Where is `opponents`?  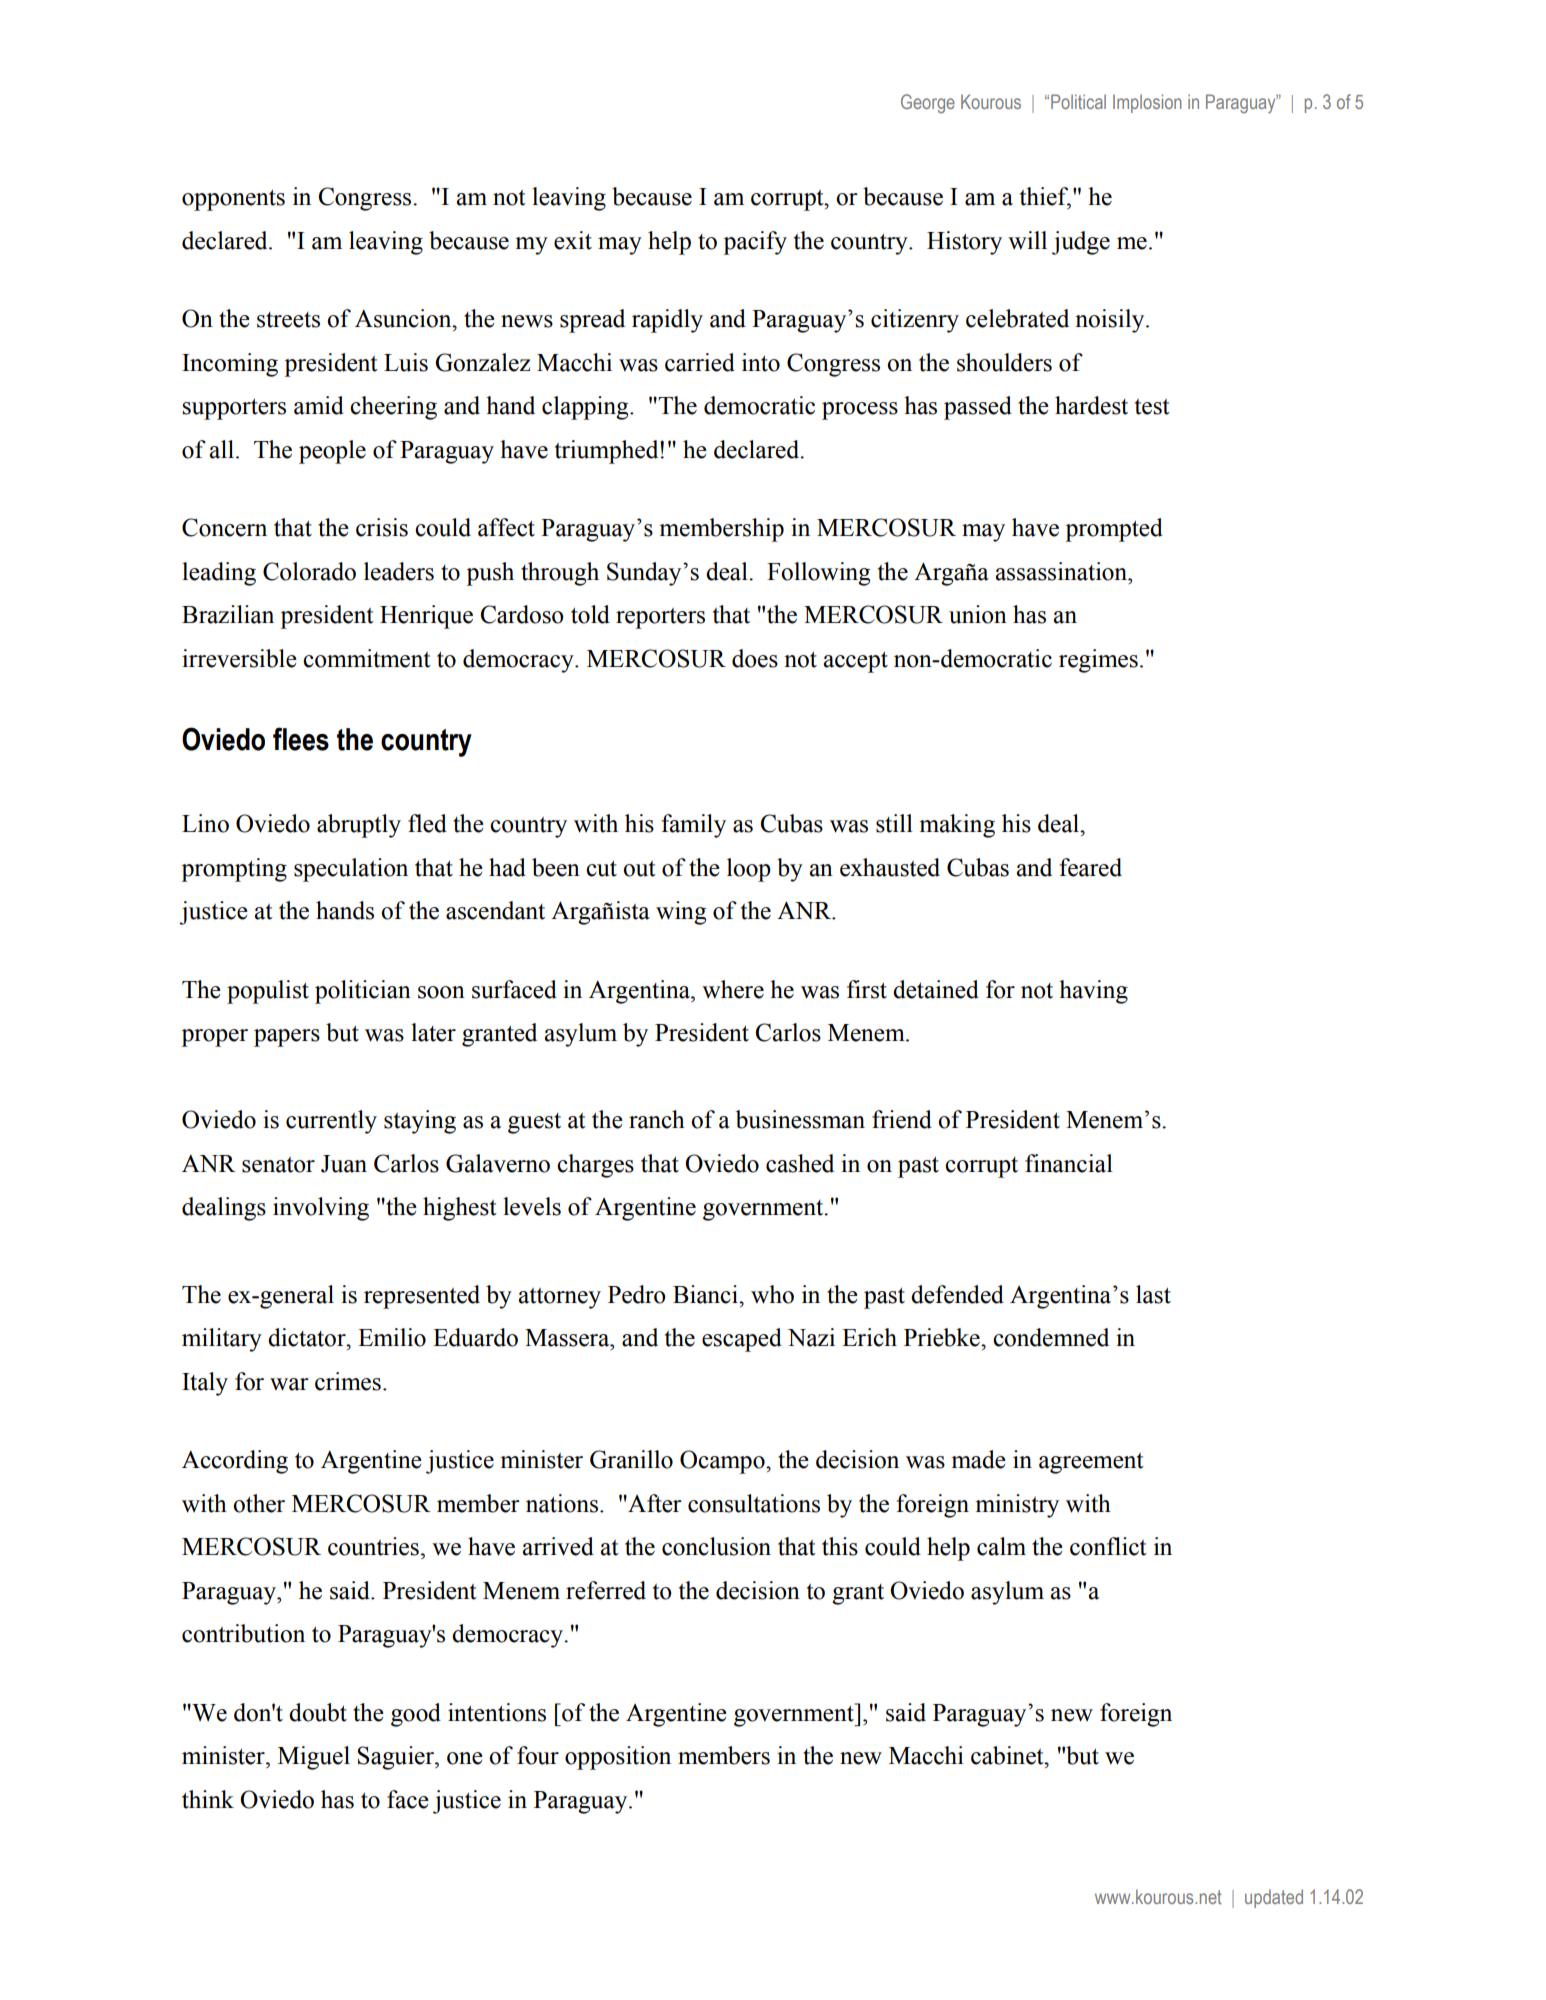
opponents is located at coordinates (233, 200).
